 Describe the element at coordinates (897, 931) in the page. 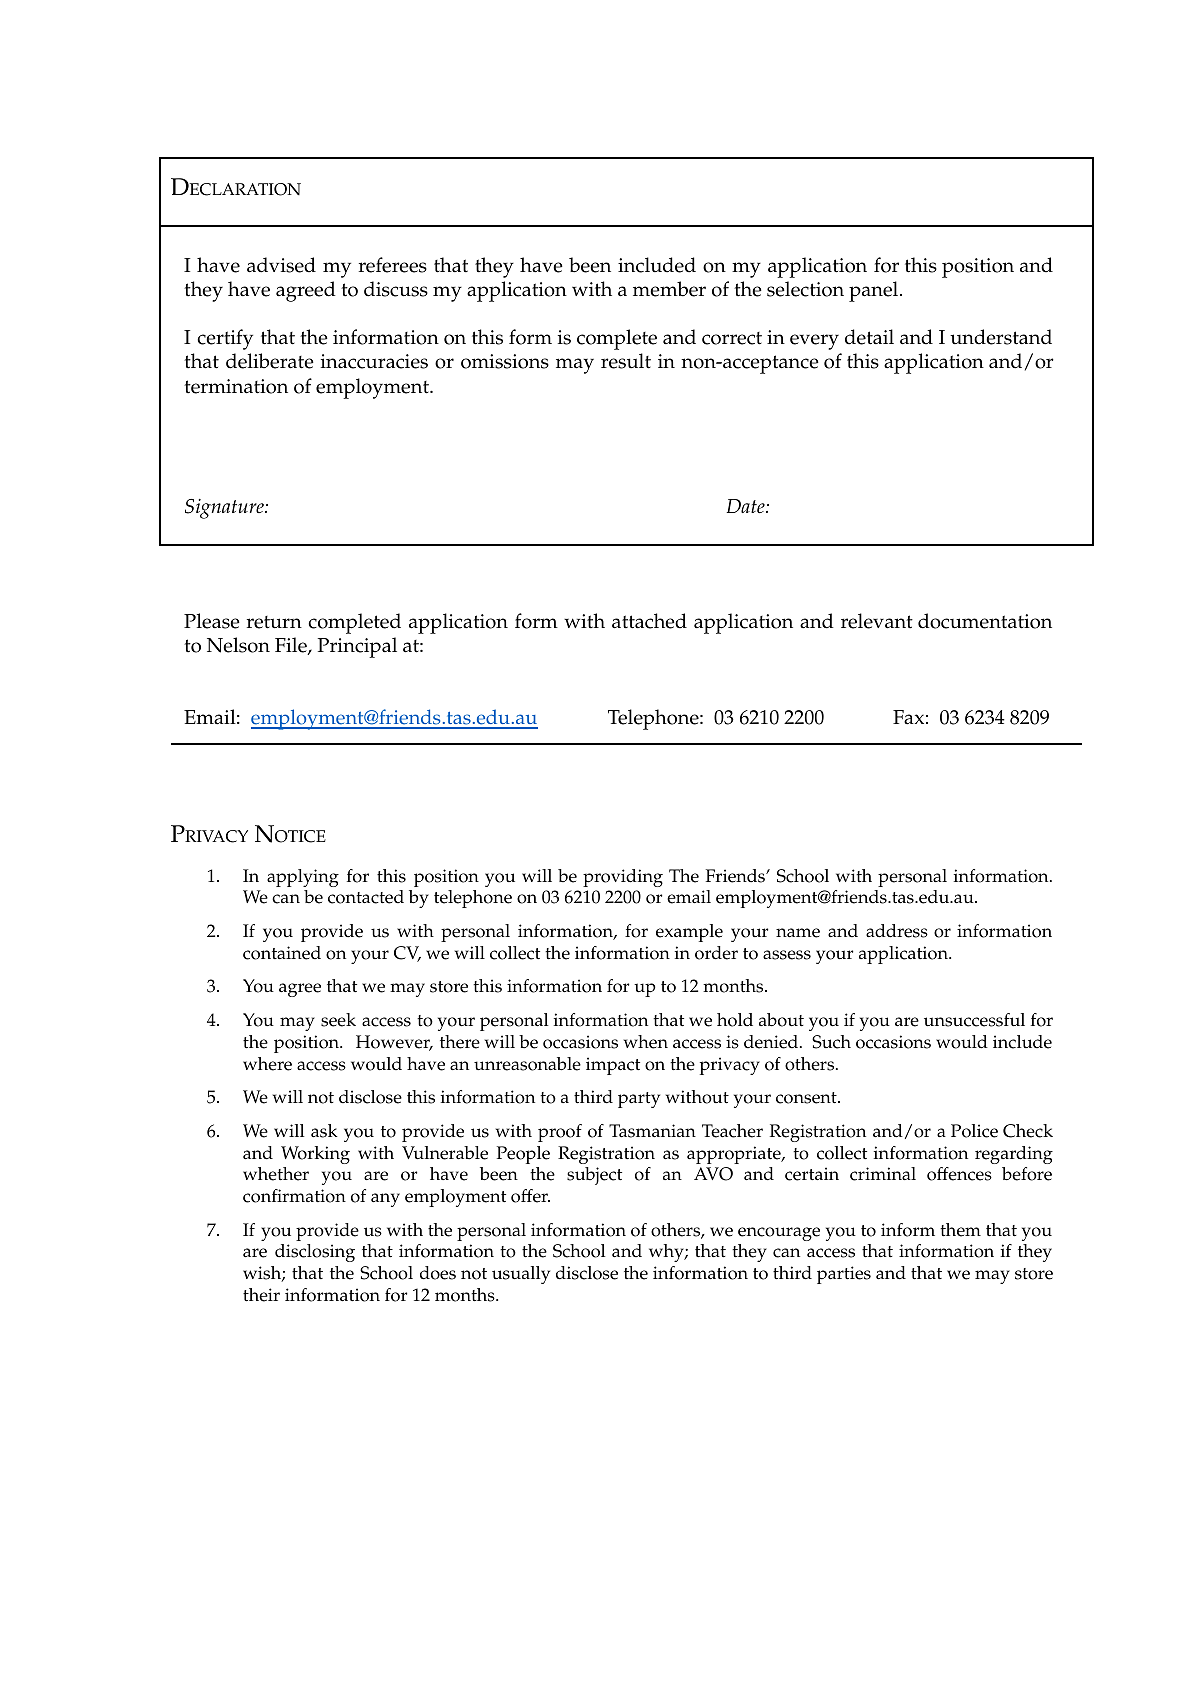

I see `address` at that location.
